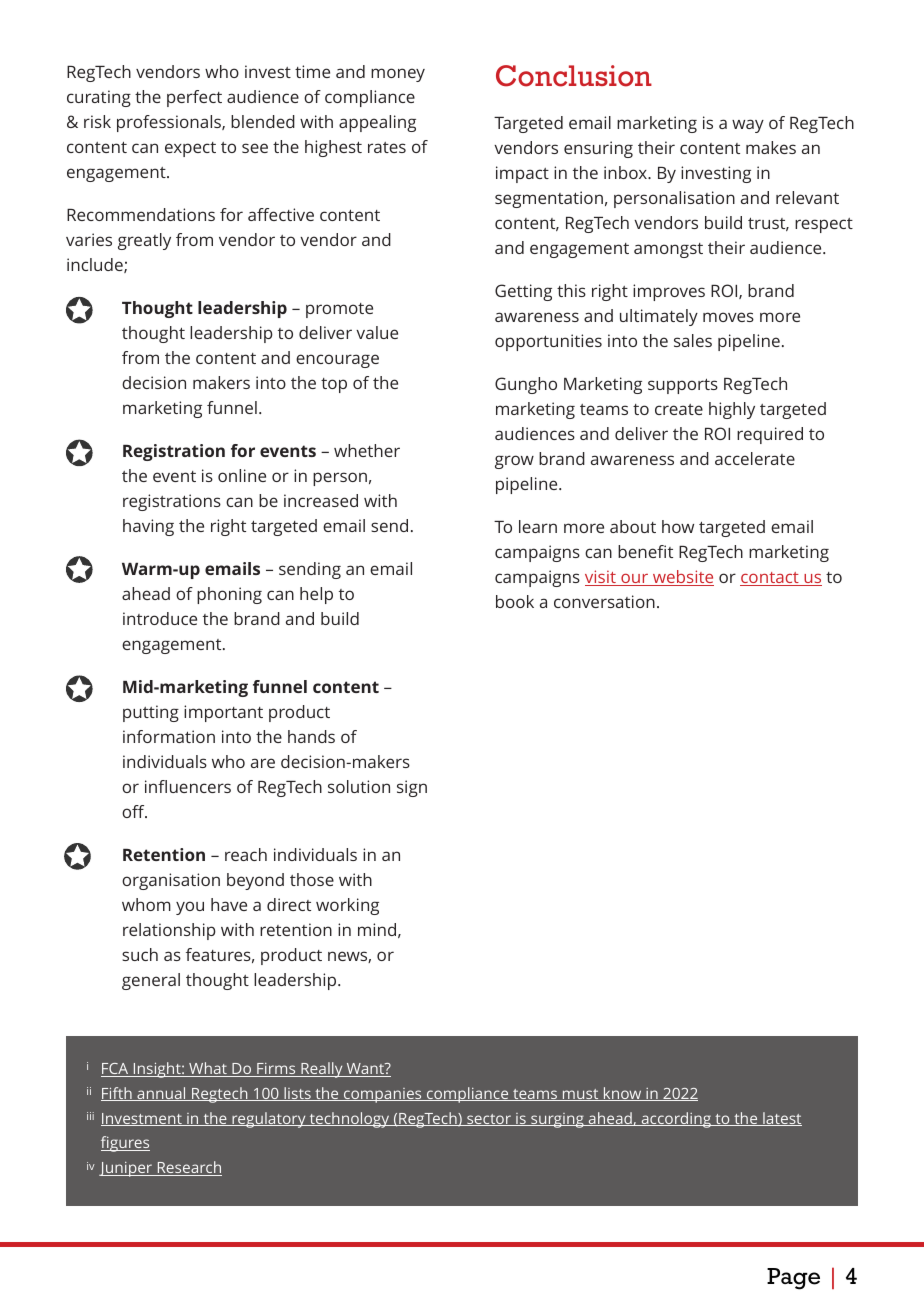  Describe the element at coordinates (770, 579) in the document. I see `contact` at that location.
